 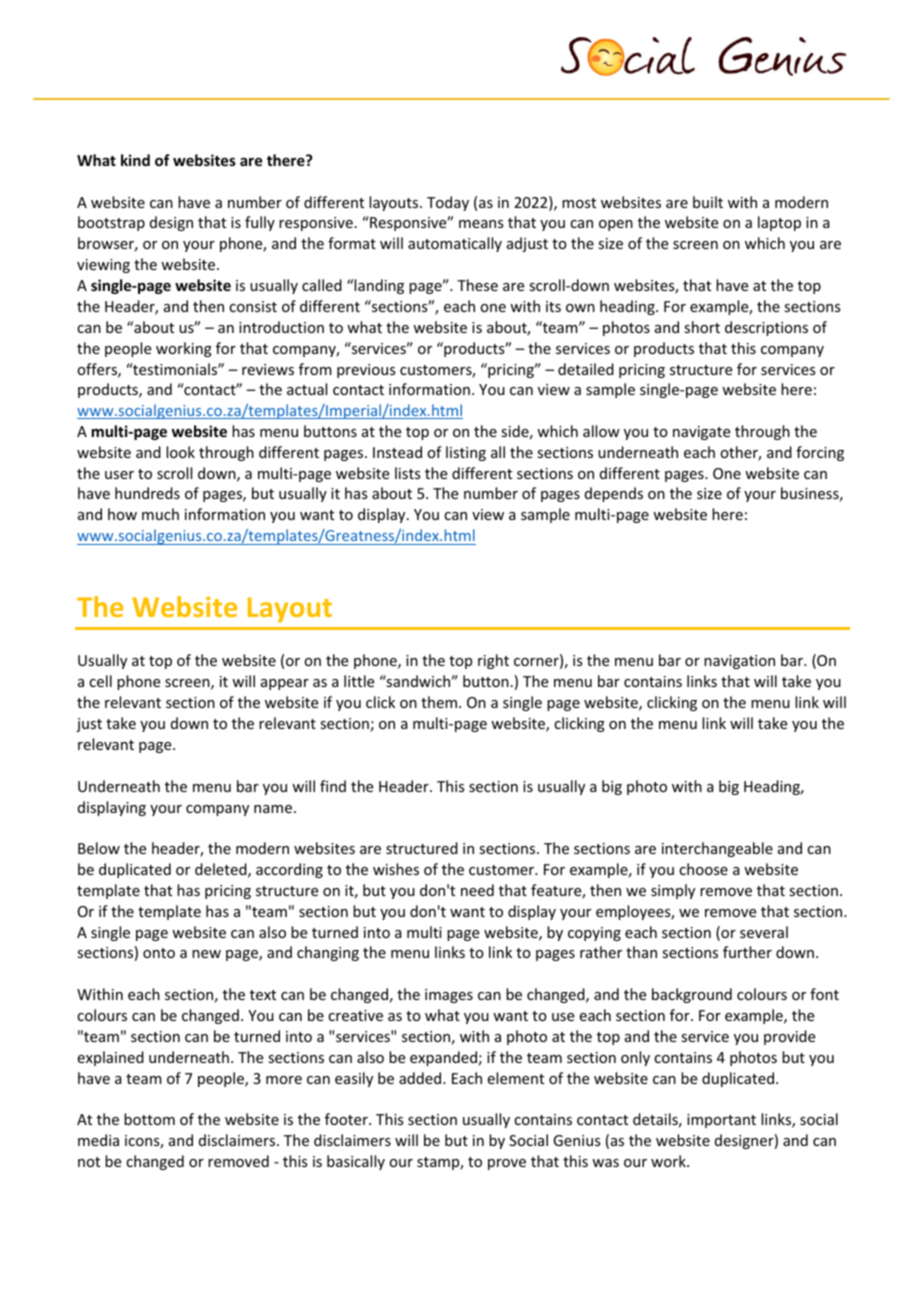 What do you see at coordinates (135, 160) in the image?
I see `kind` at bounding box center [135, 160].
